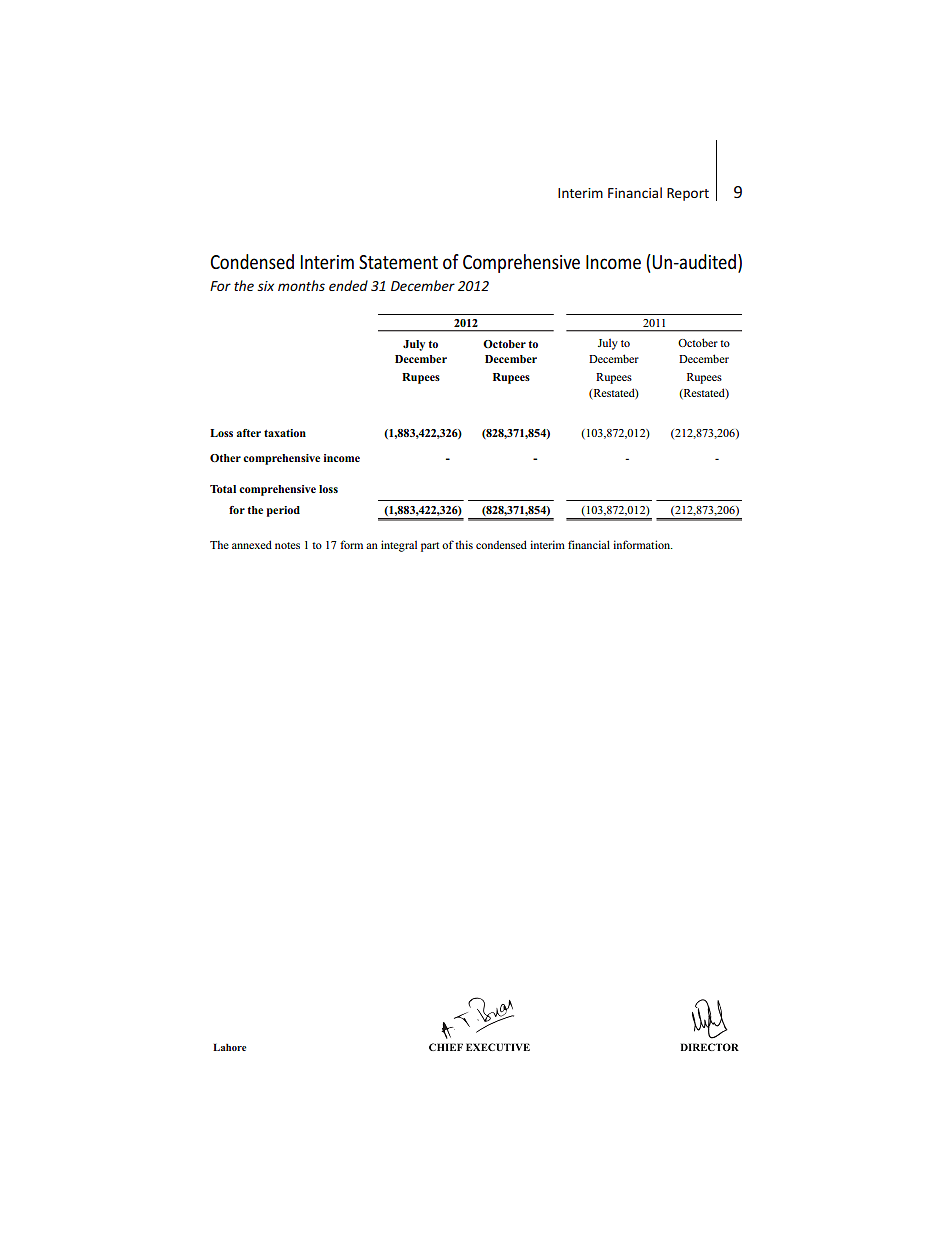 This screenshot has width=952, height=1233. I want to click on period, so click(283, 511).
